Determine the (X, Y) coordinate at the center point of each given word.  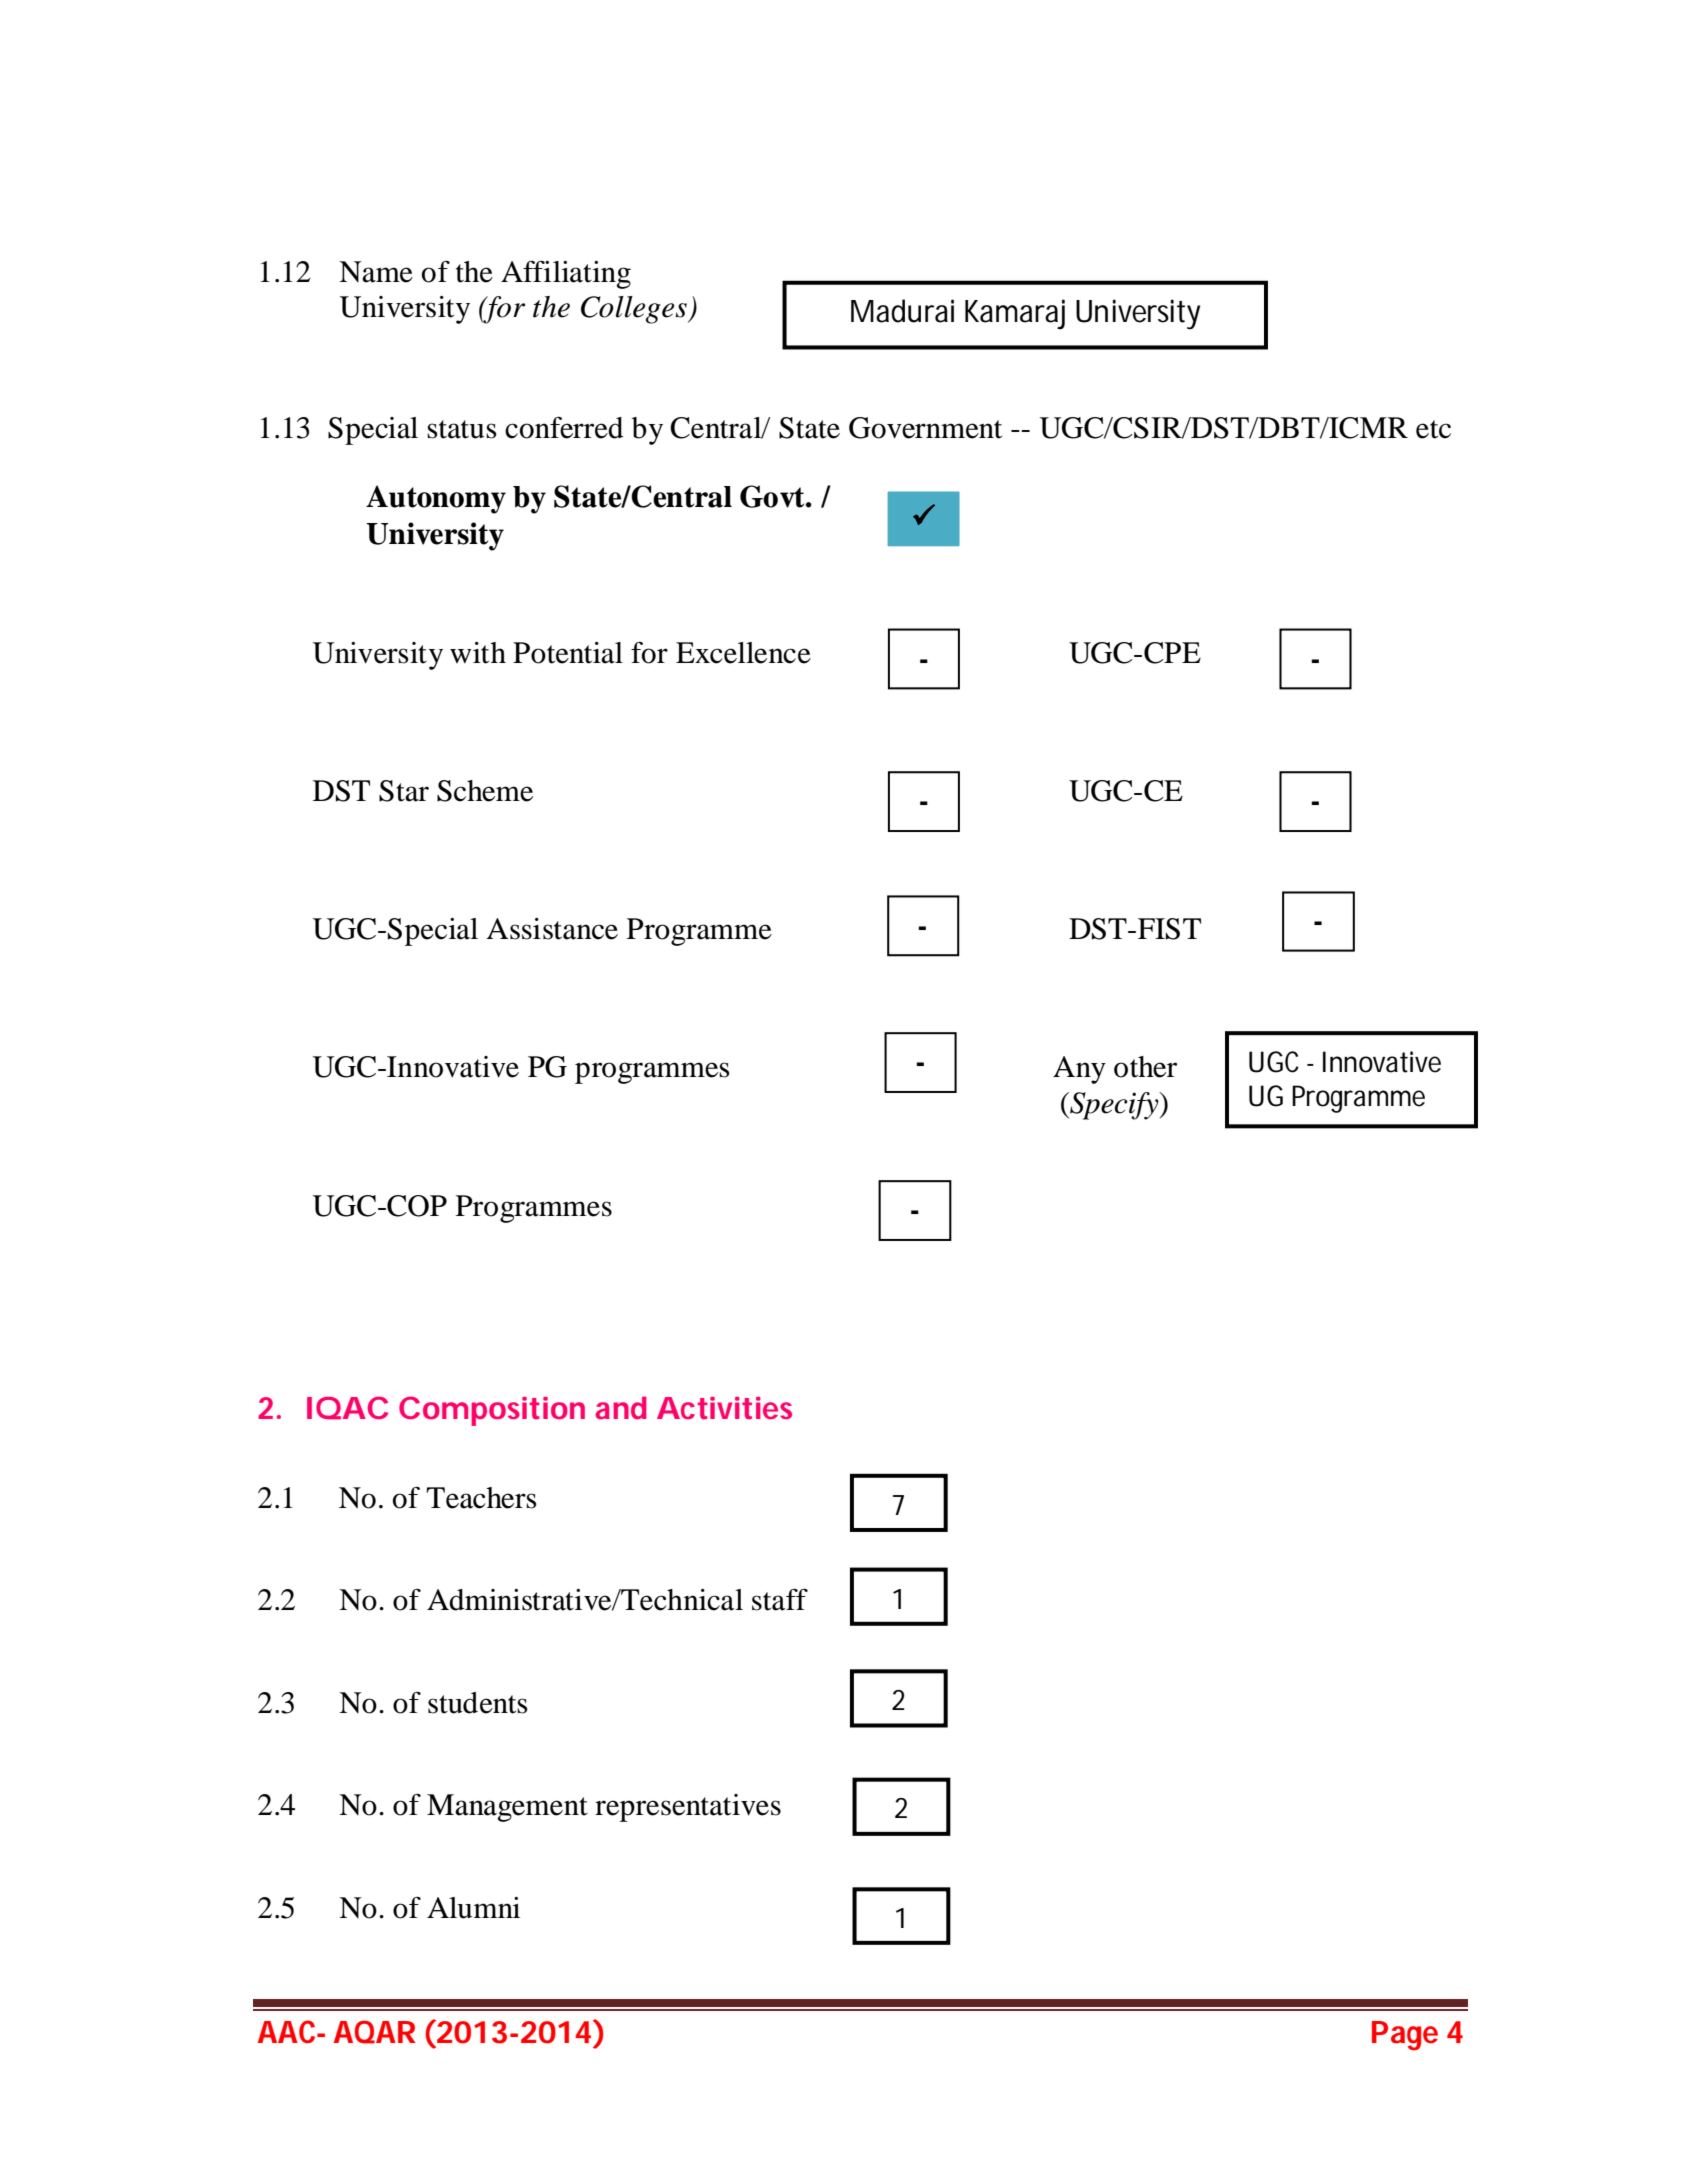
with (478, 653)
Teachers (481, 1498)
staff (780, 1600)
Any (1079, 1070)
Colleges (635, 310)
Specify (1114, 1106)
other (1145, 1067)
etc (1433, 429)
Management (507, 1808)
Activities (724, 1408)
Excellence (743, 653)
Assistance (552, 929)
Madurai (902, 311)
